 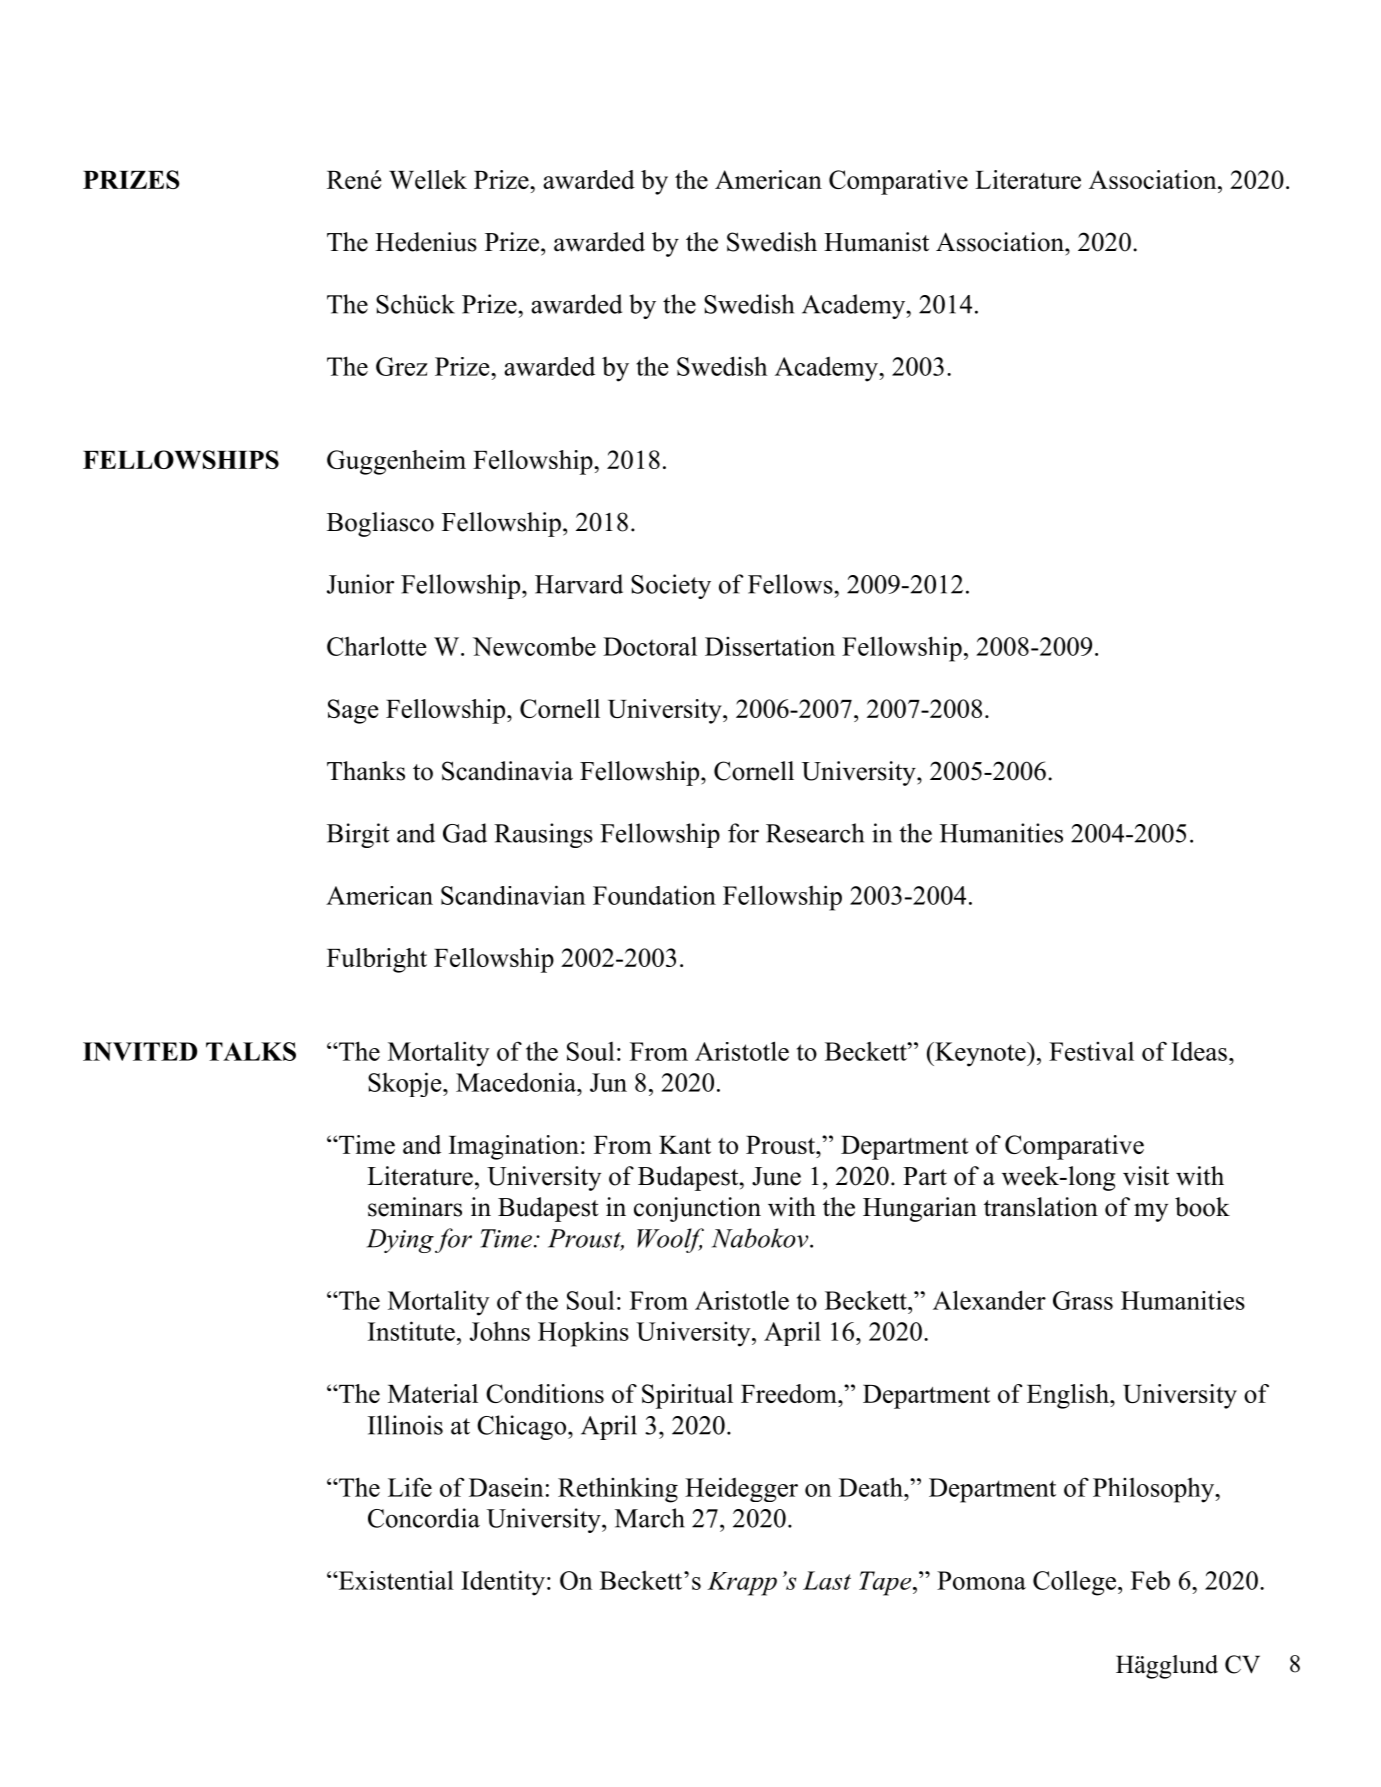 I want to click on Festival, so click(x=1091, y=1051).
